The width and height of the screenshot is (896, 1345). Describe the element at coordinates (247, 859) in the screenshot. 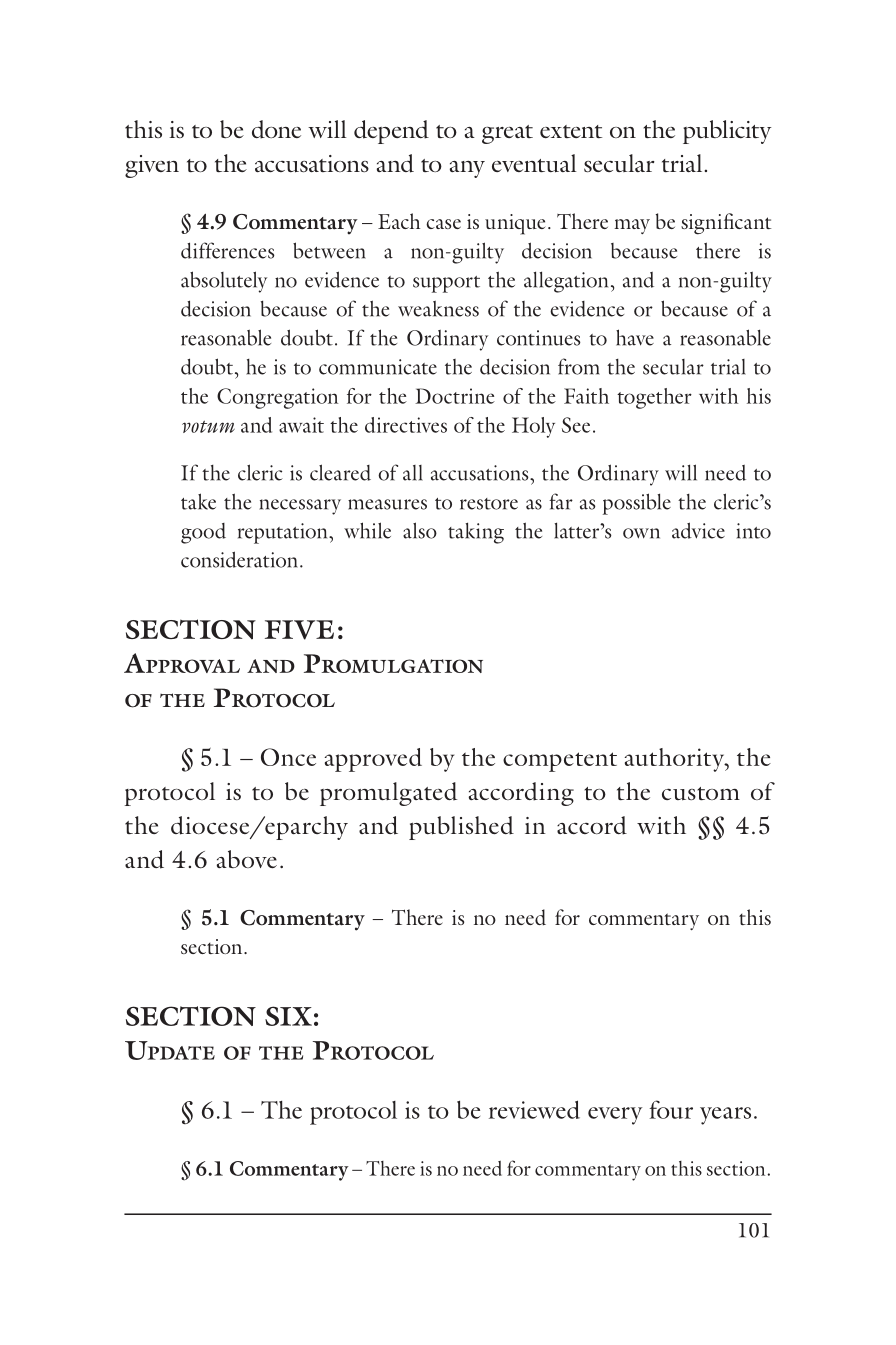

I see `above` at that location.
